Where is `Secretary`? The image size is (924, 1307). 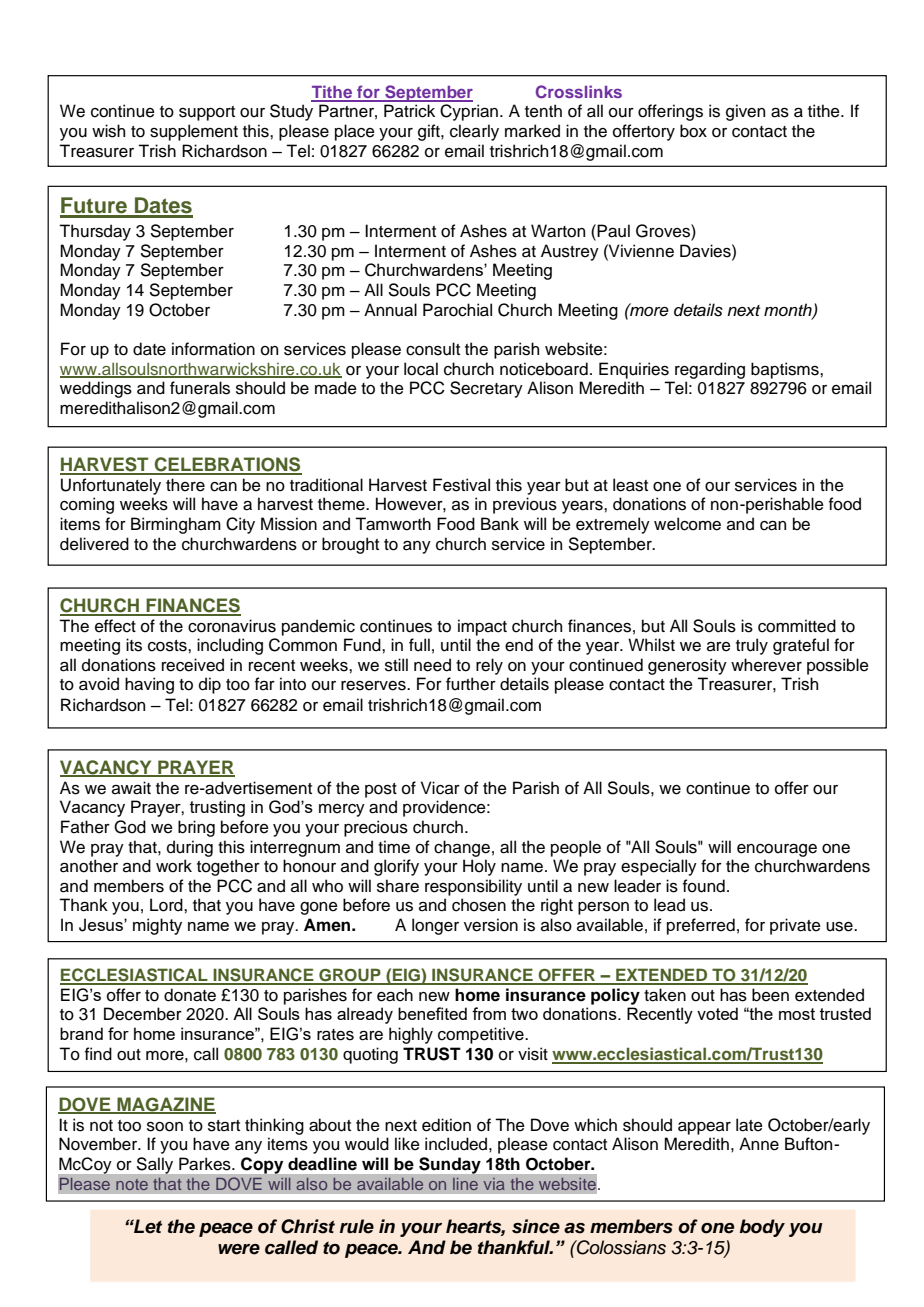
Secretary is located at coordinates (486, 389).
